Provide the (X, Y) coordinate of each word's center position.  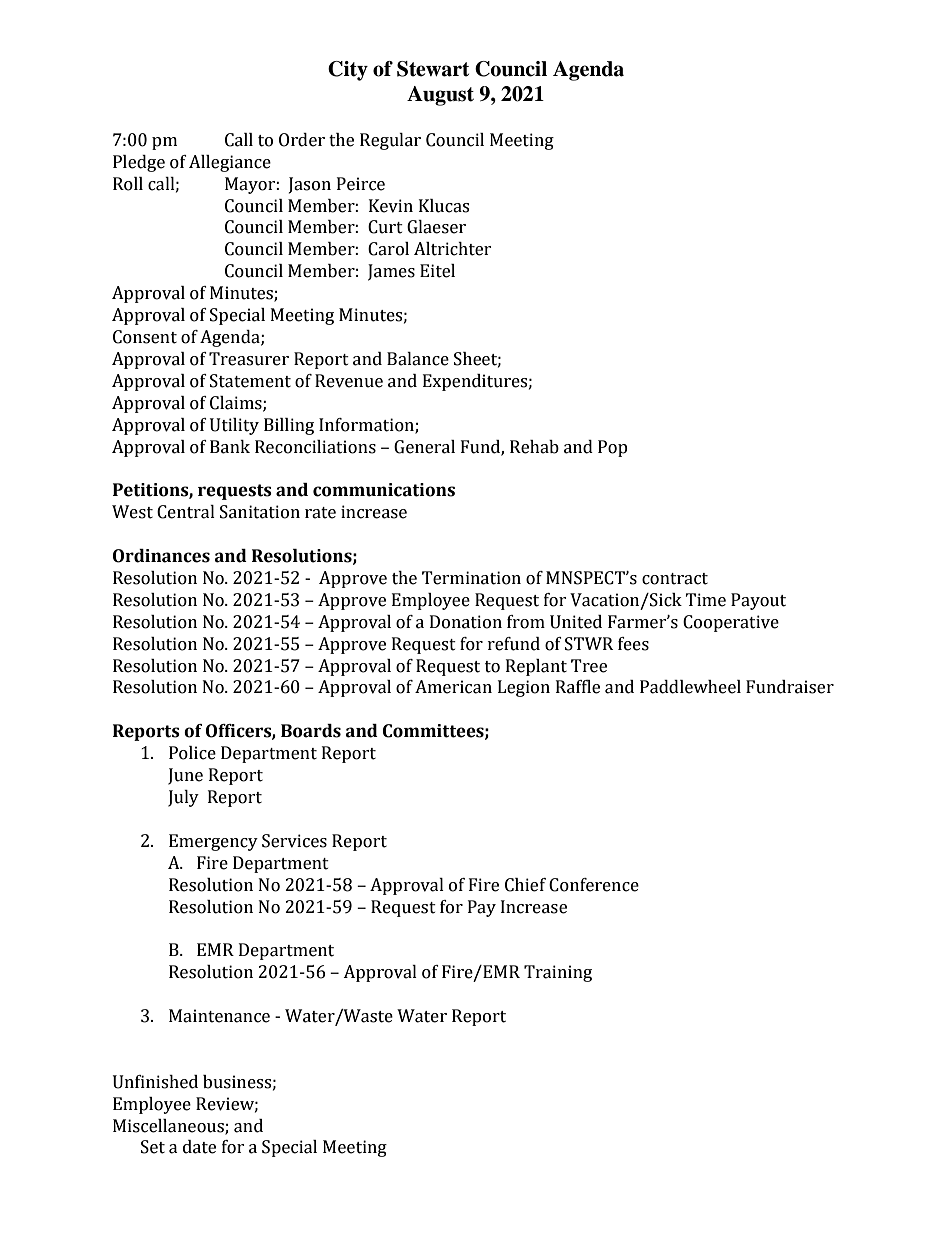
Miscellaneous (169, 1126)
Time (705, 600)
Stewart (433, 69)
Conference (594, 885)
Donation (466, 622)
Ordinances (161, 556)
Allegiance (230, 163)
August (440, 96)
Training (558, 973)
